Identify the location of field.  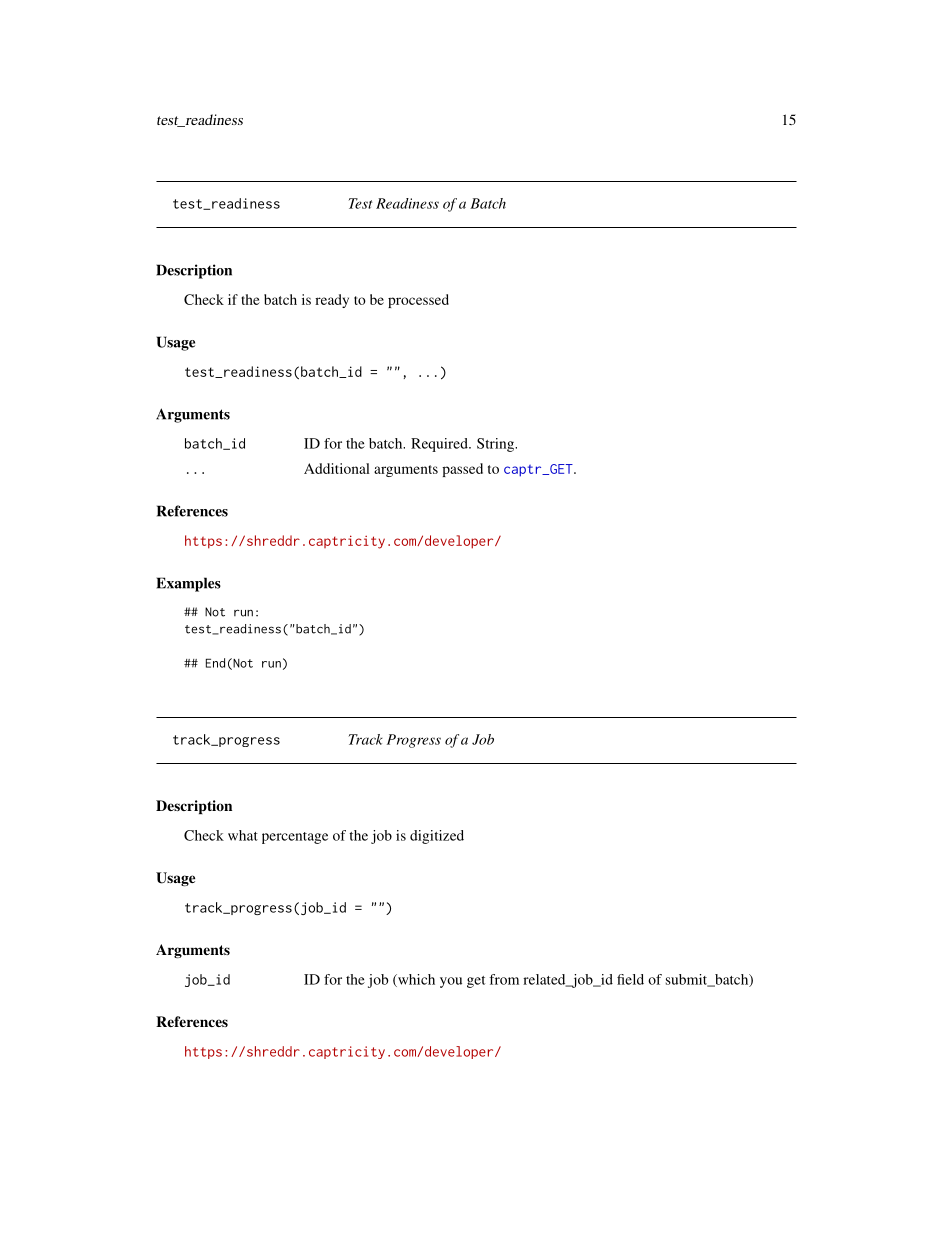
(630, 979).
